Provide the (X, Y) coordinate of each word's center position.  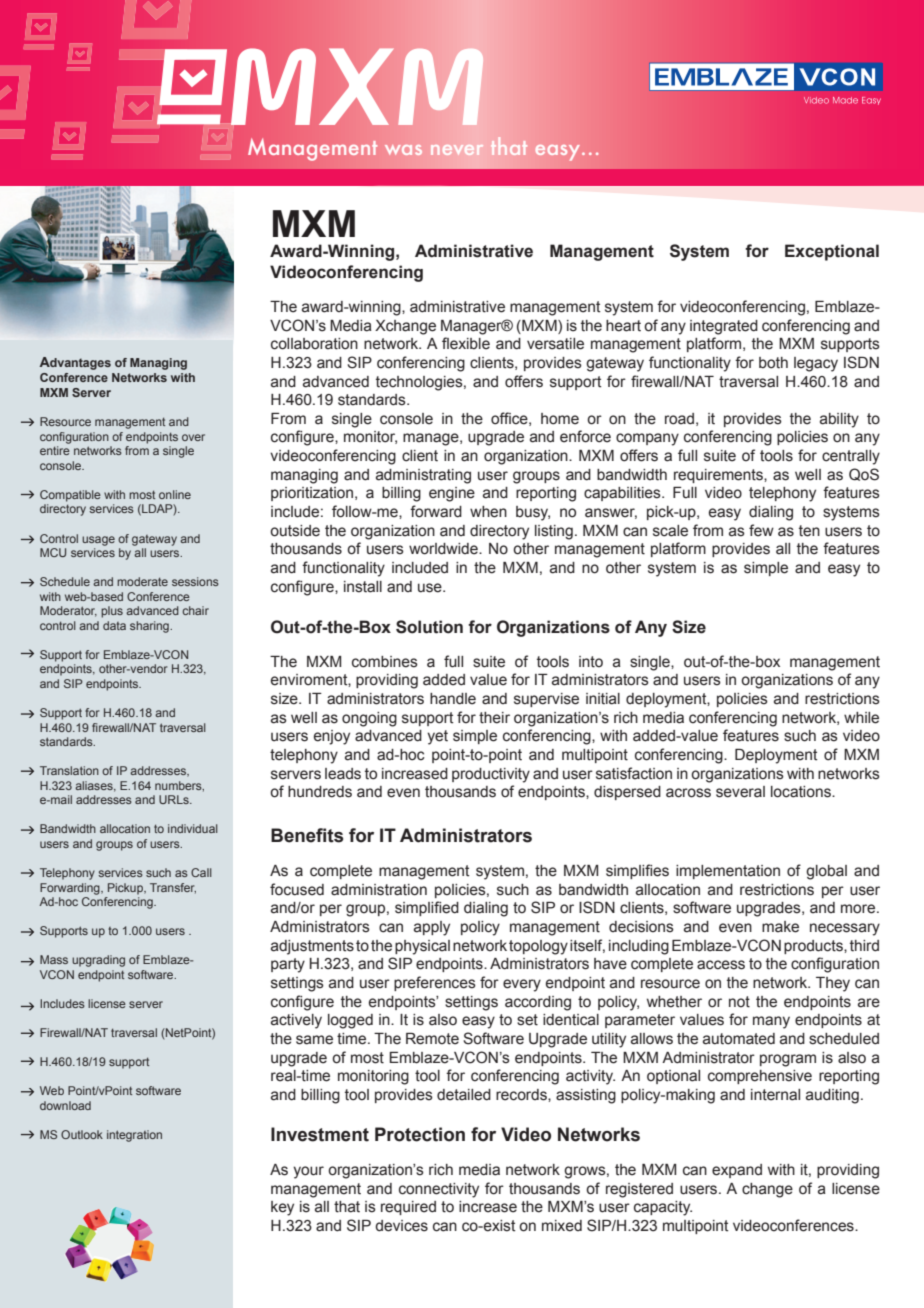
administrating (423, 476)
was (403, 150)
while (861, 718)
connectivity (439, 1190)
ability (839, 420)
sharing (150, 627)
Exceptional (832, 252)
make (780, 927)
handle (453, 699)
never (457, 150)
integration (134, 1136)
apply (432, 928)
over (193, 437)
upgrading (98, 961)
